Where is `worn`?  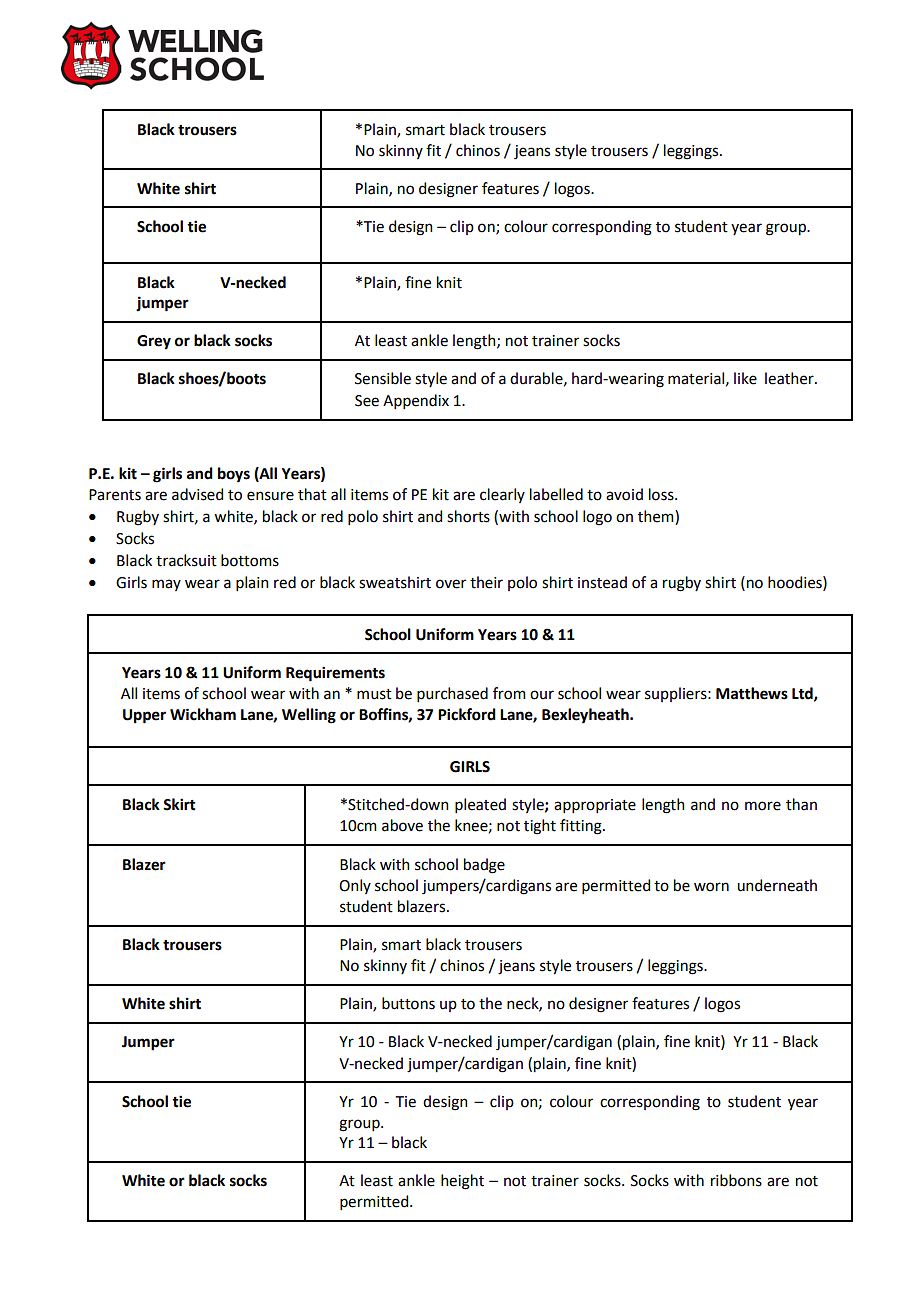
worn is located at coordinates (711, 887).
